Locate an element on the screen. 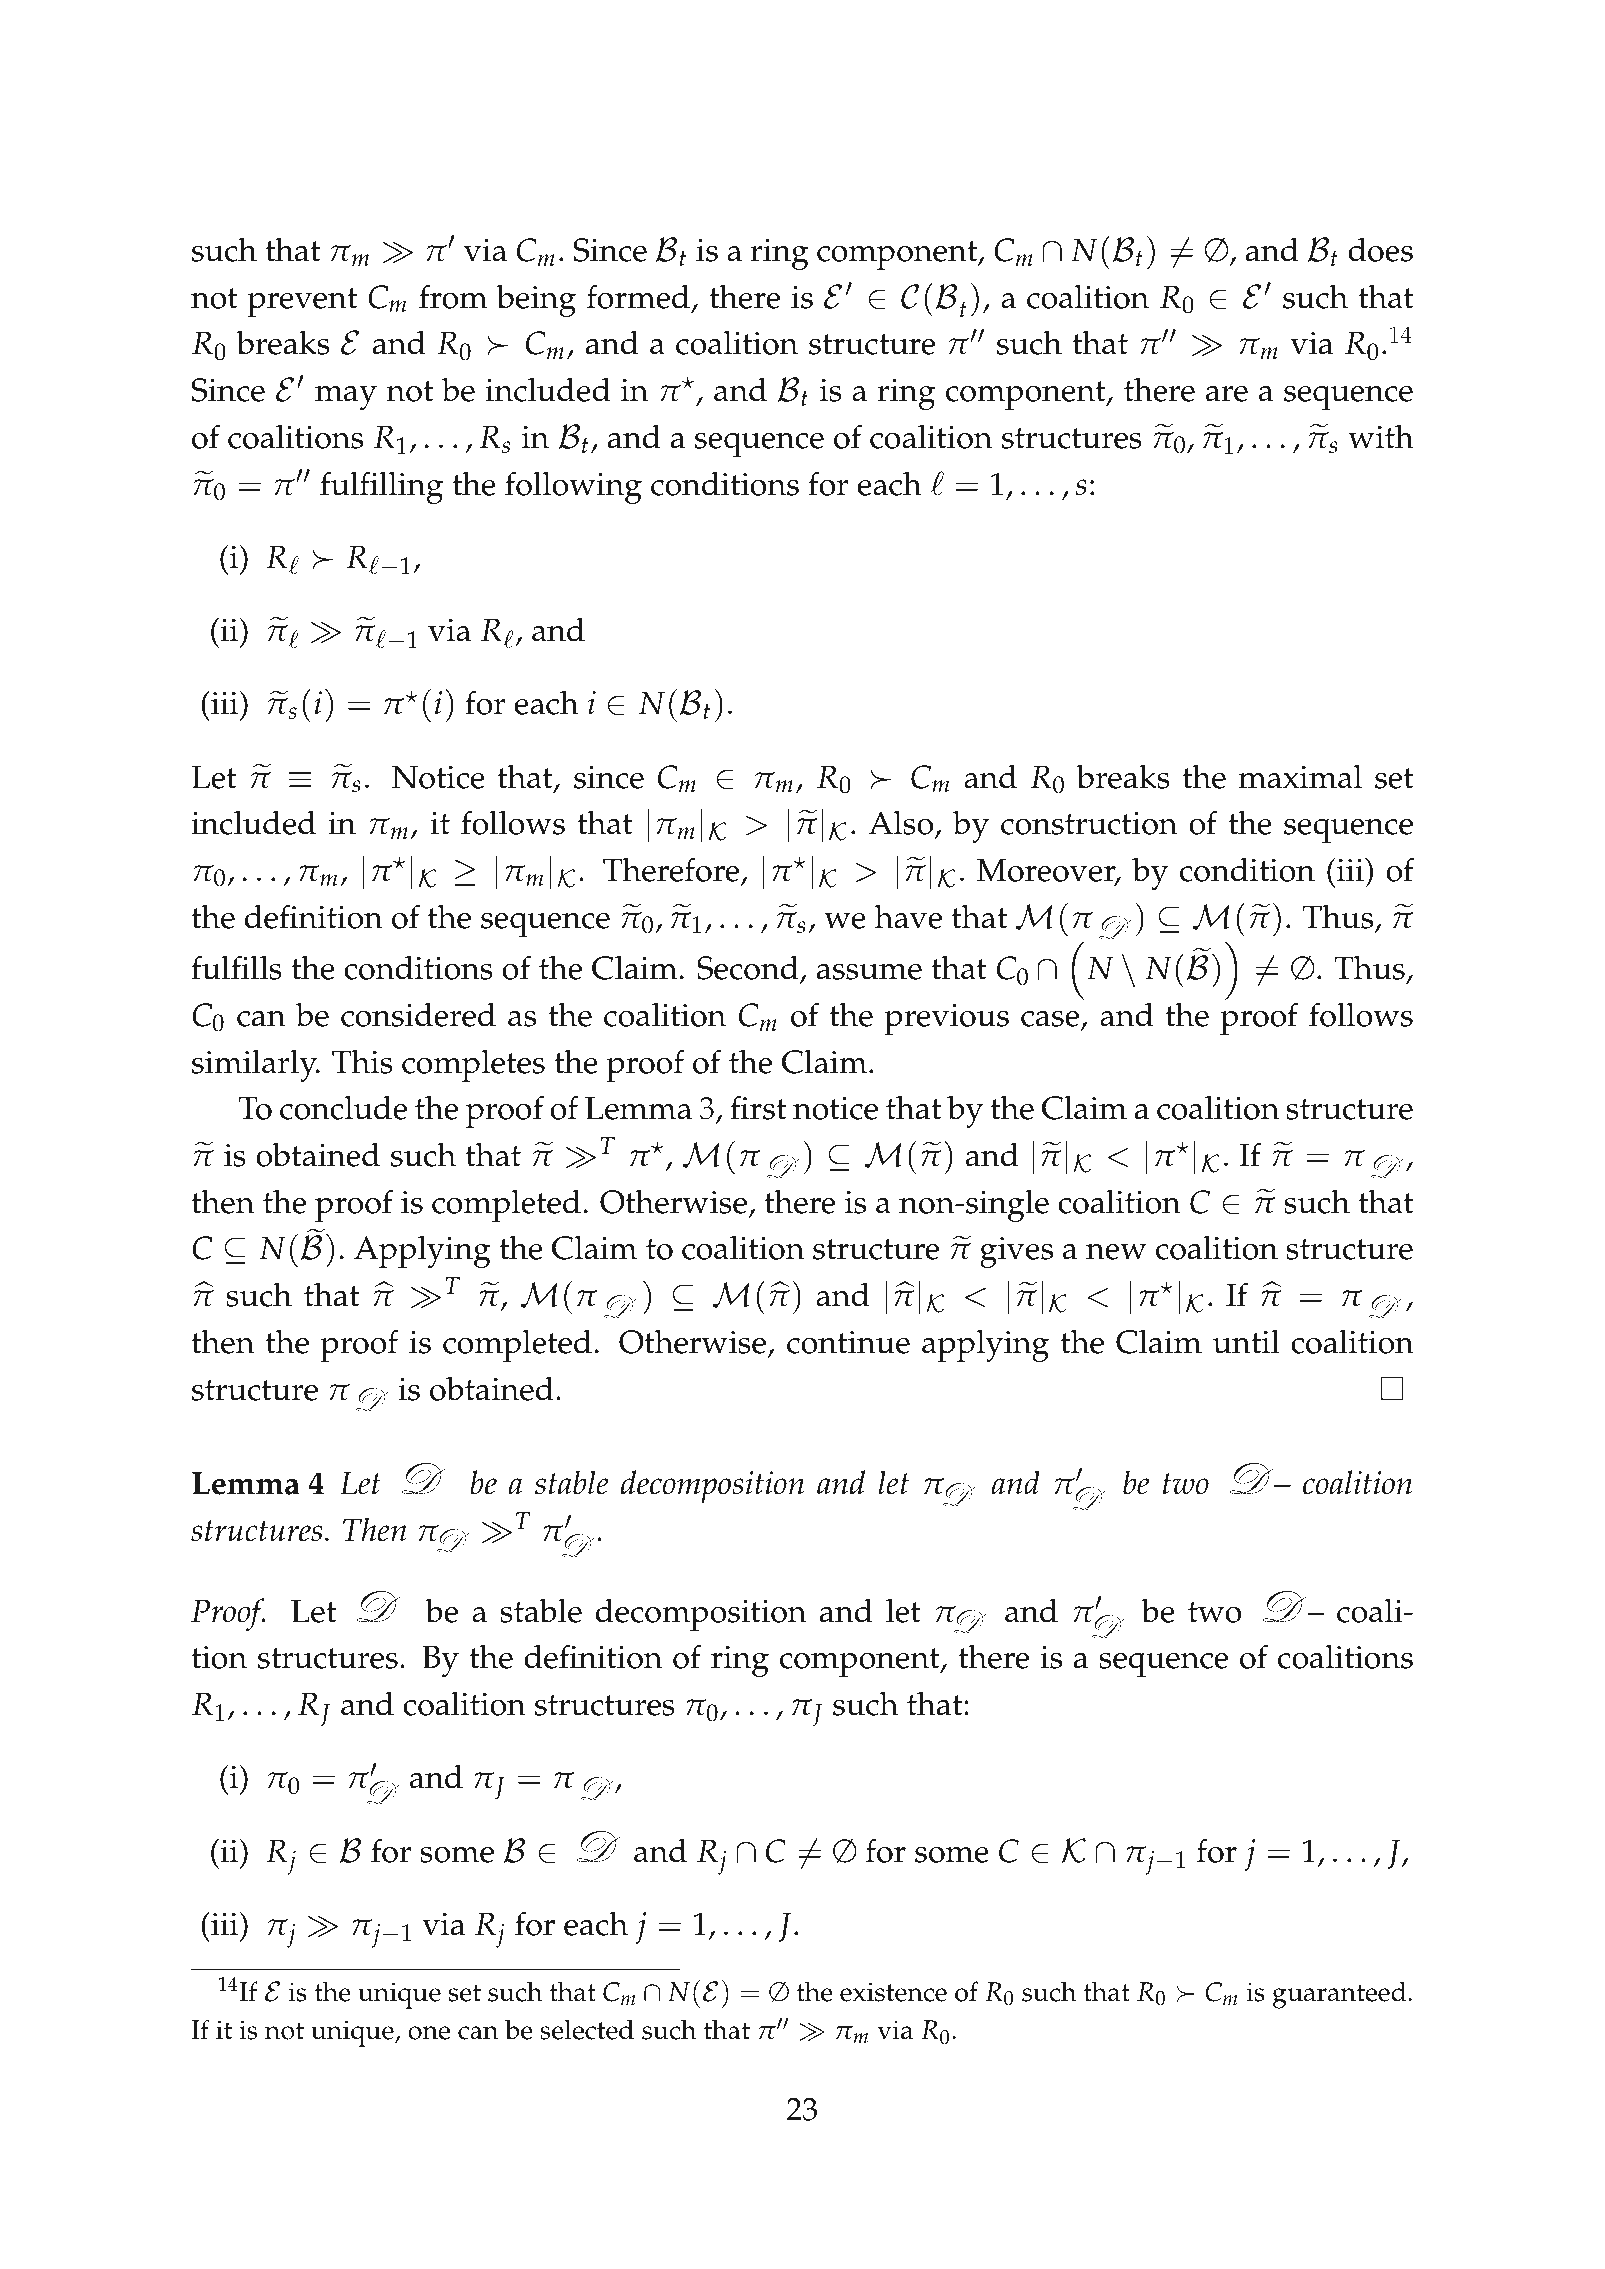  new is located at coordinates (1116, 1252).
